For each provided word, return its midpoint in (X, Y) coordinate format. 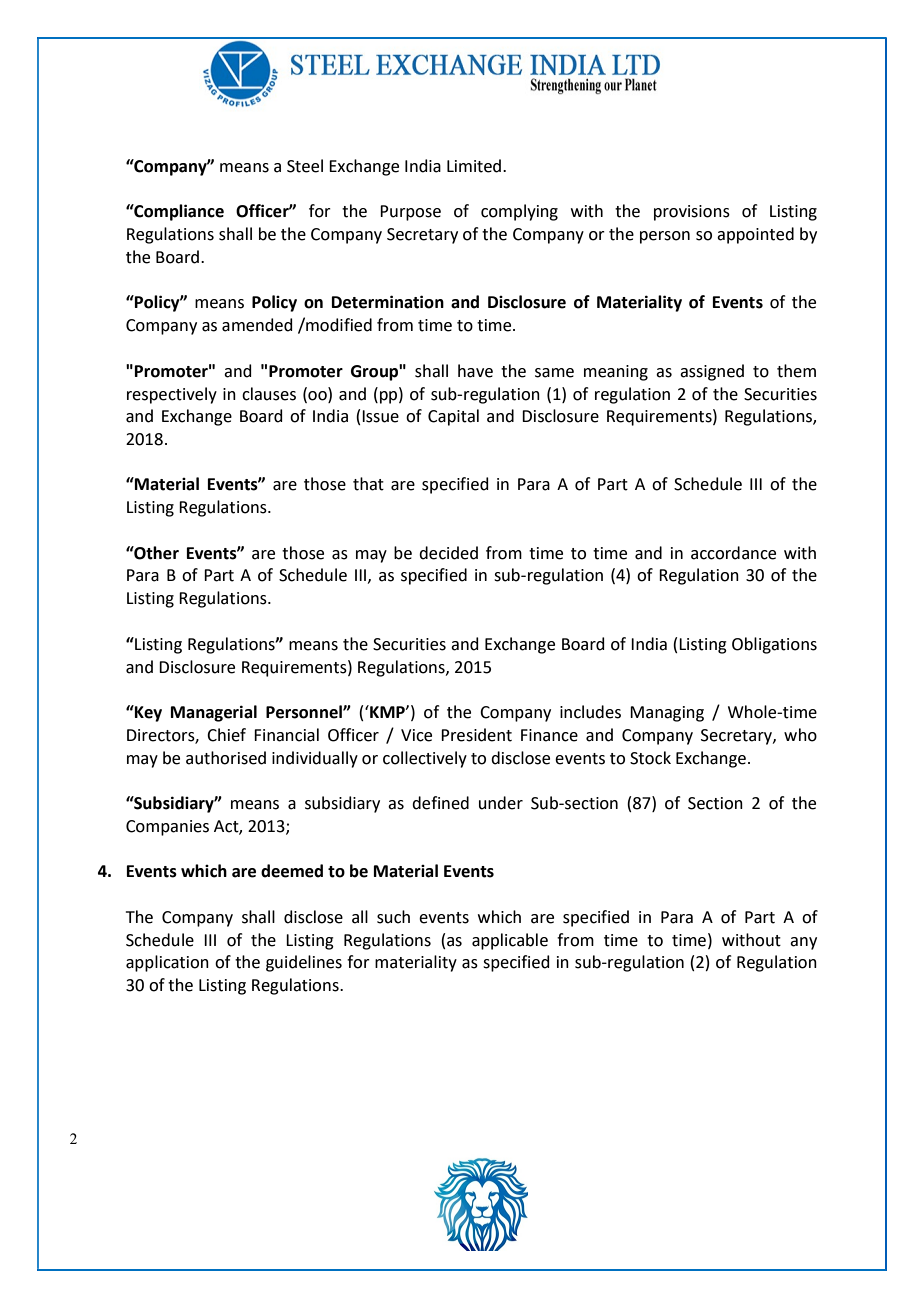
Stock (650, 758)
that (368, 484)
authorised (226, 758)
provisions (692, 213)
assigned (712, 372)
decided (448, 553)
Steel (305, 166)
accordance (733, 553)
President (476, 735)
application (167, 963)
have (475, 371)
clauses (269, 394)
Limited (475, 166)
